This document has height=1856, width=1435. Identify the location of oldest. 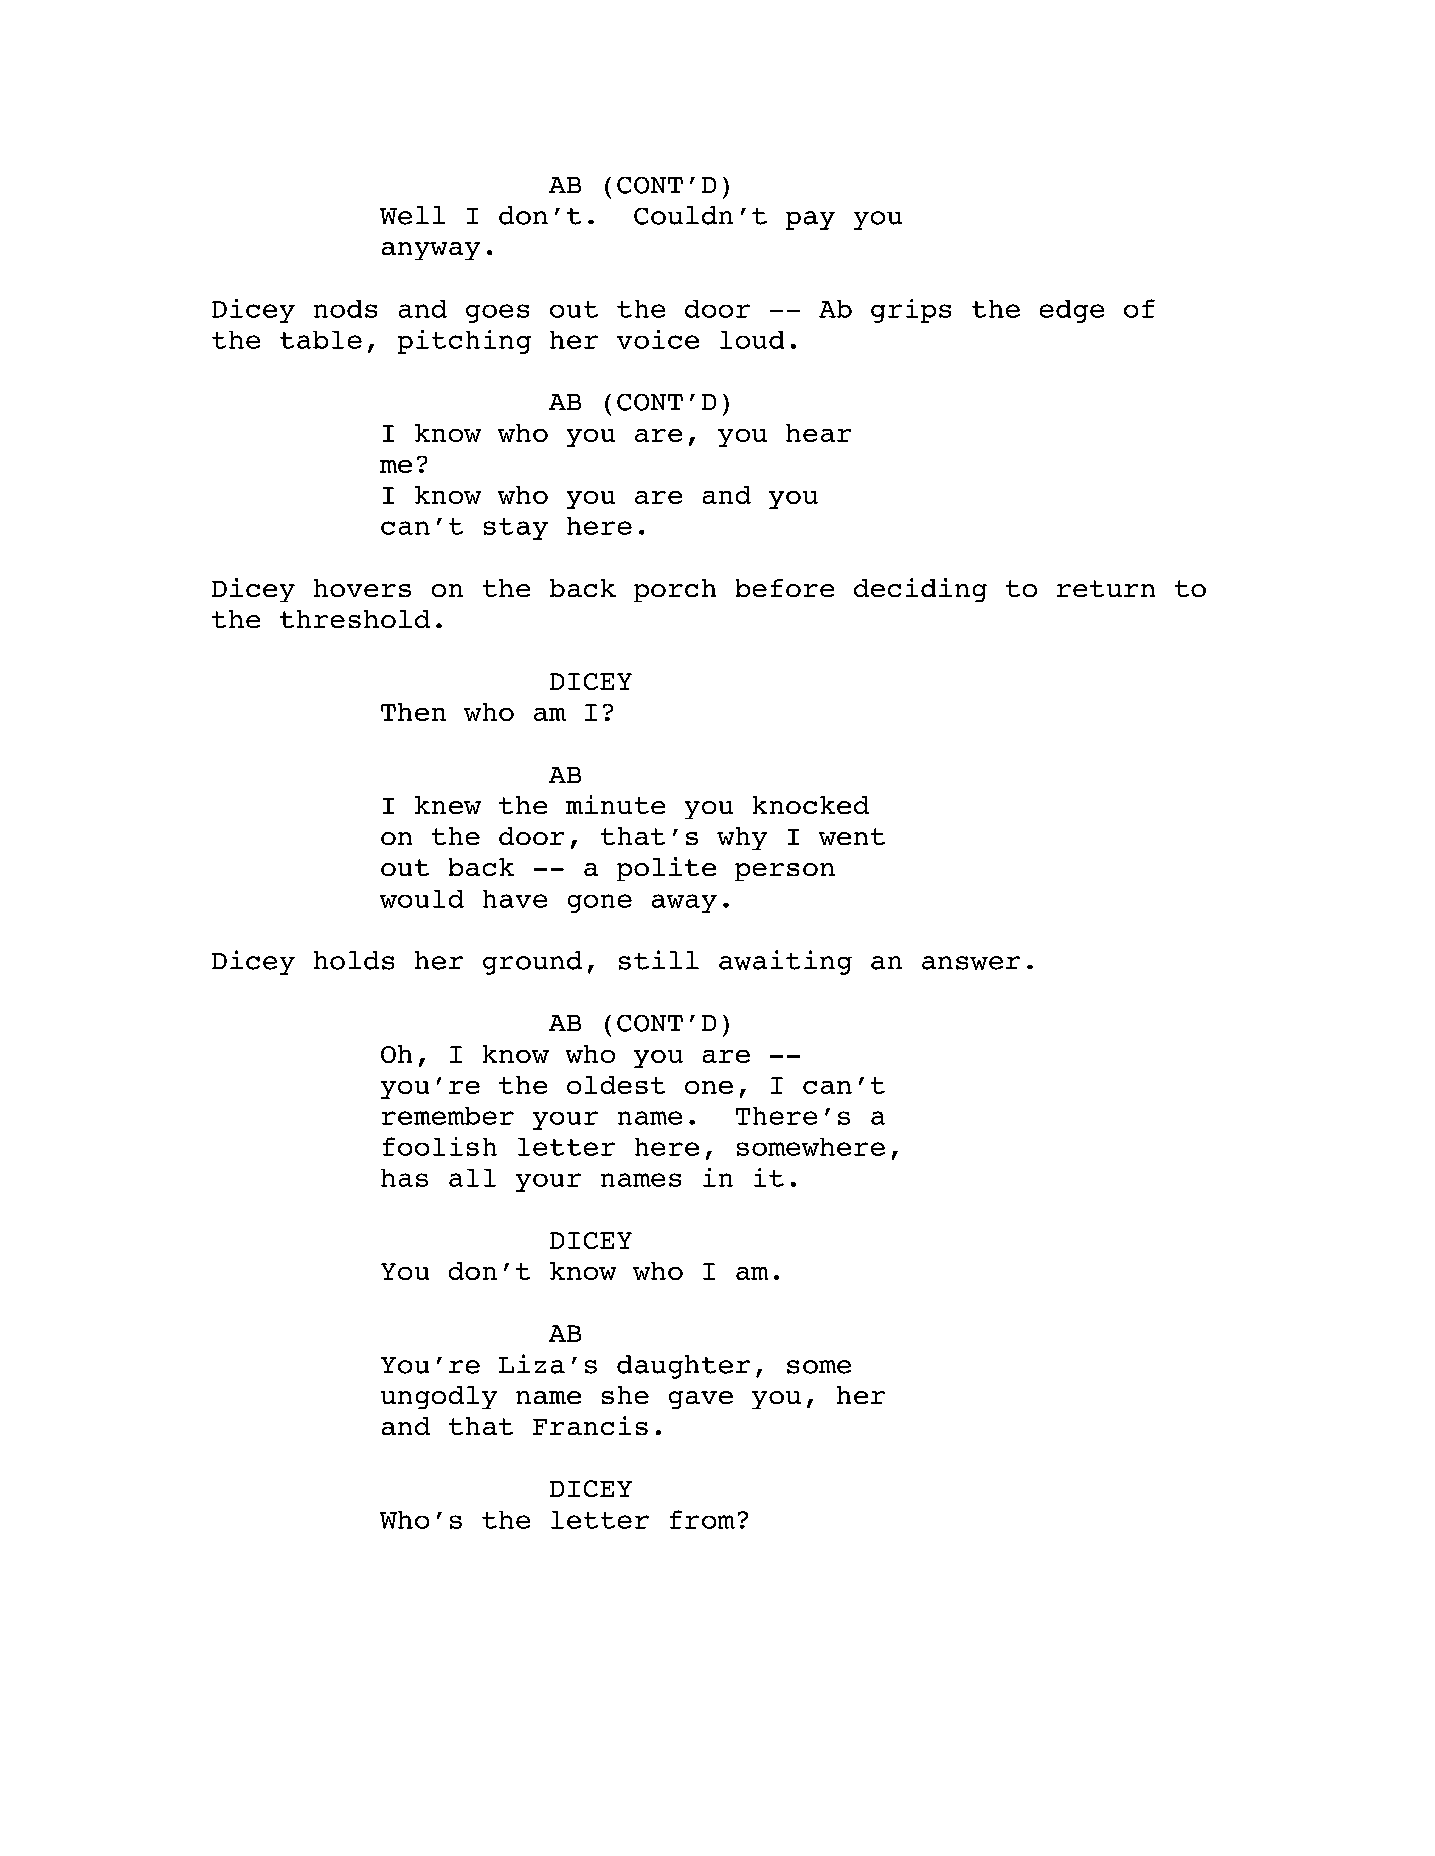
(616, 1085).
